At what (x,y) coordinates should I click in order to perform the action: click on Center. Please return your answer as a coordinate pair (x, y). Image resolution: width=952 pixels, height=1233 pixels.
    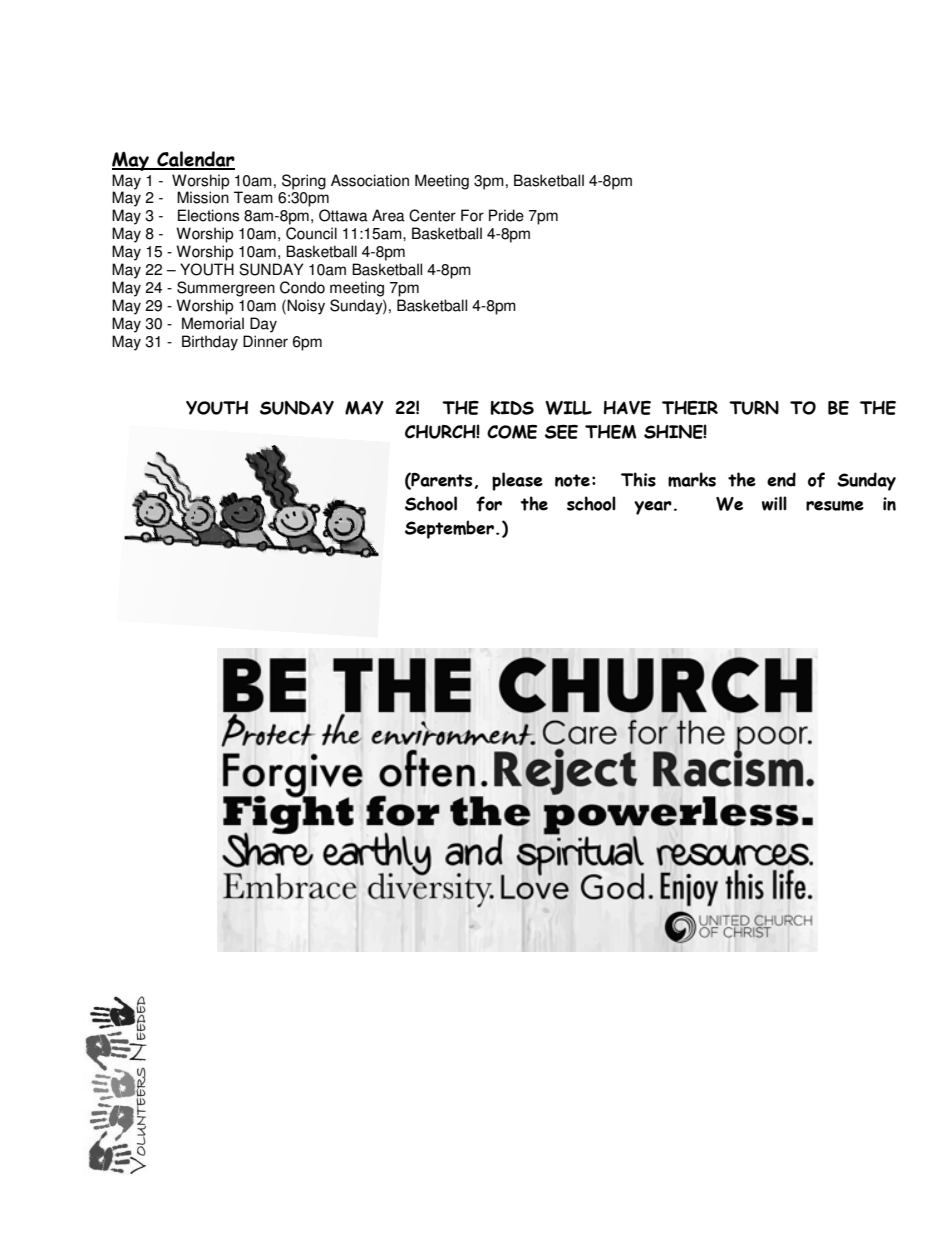
    Looking at the image, I should click on (432, 215).
